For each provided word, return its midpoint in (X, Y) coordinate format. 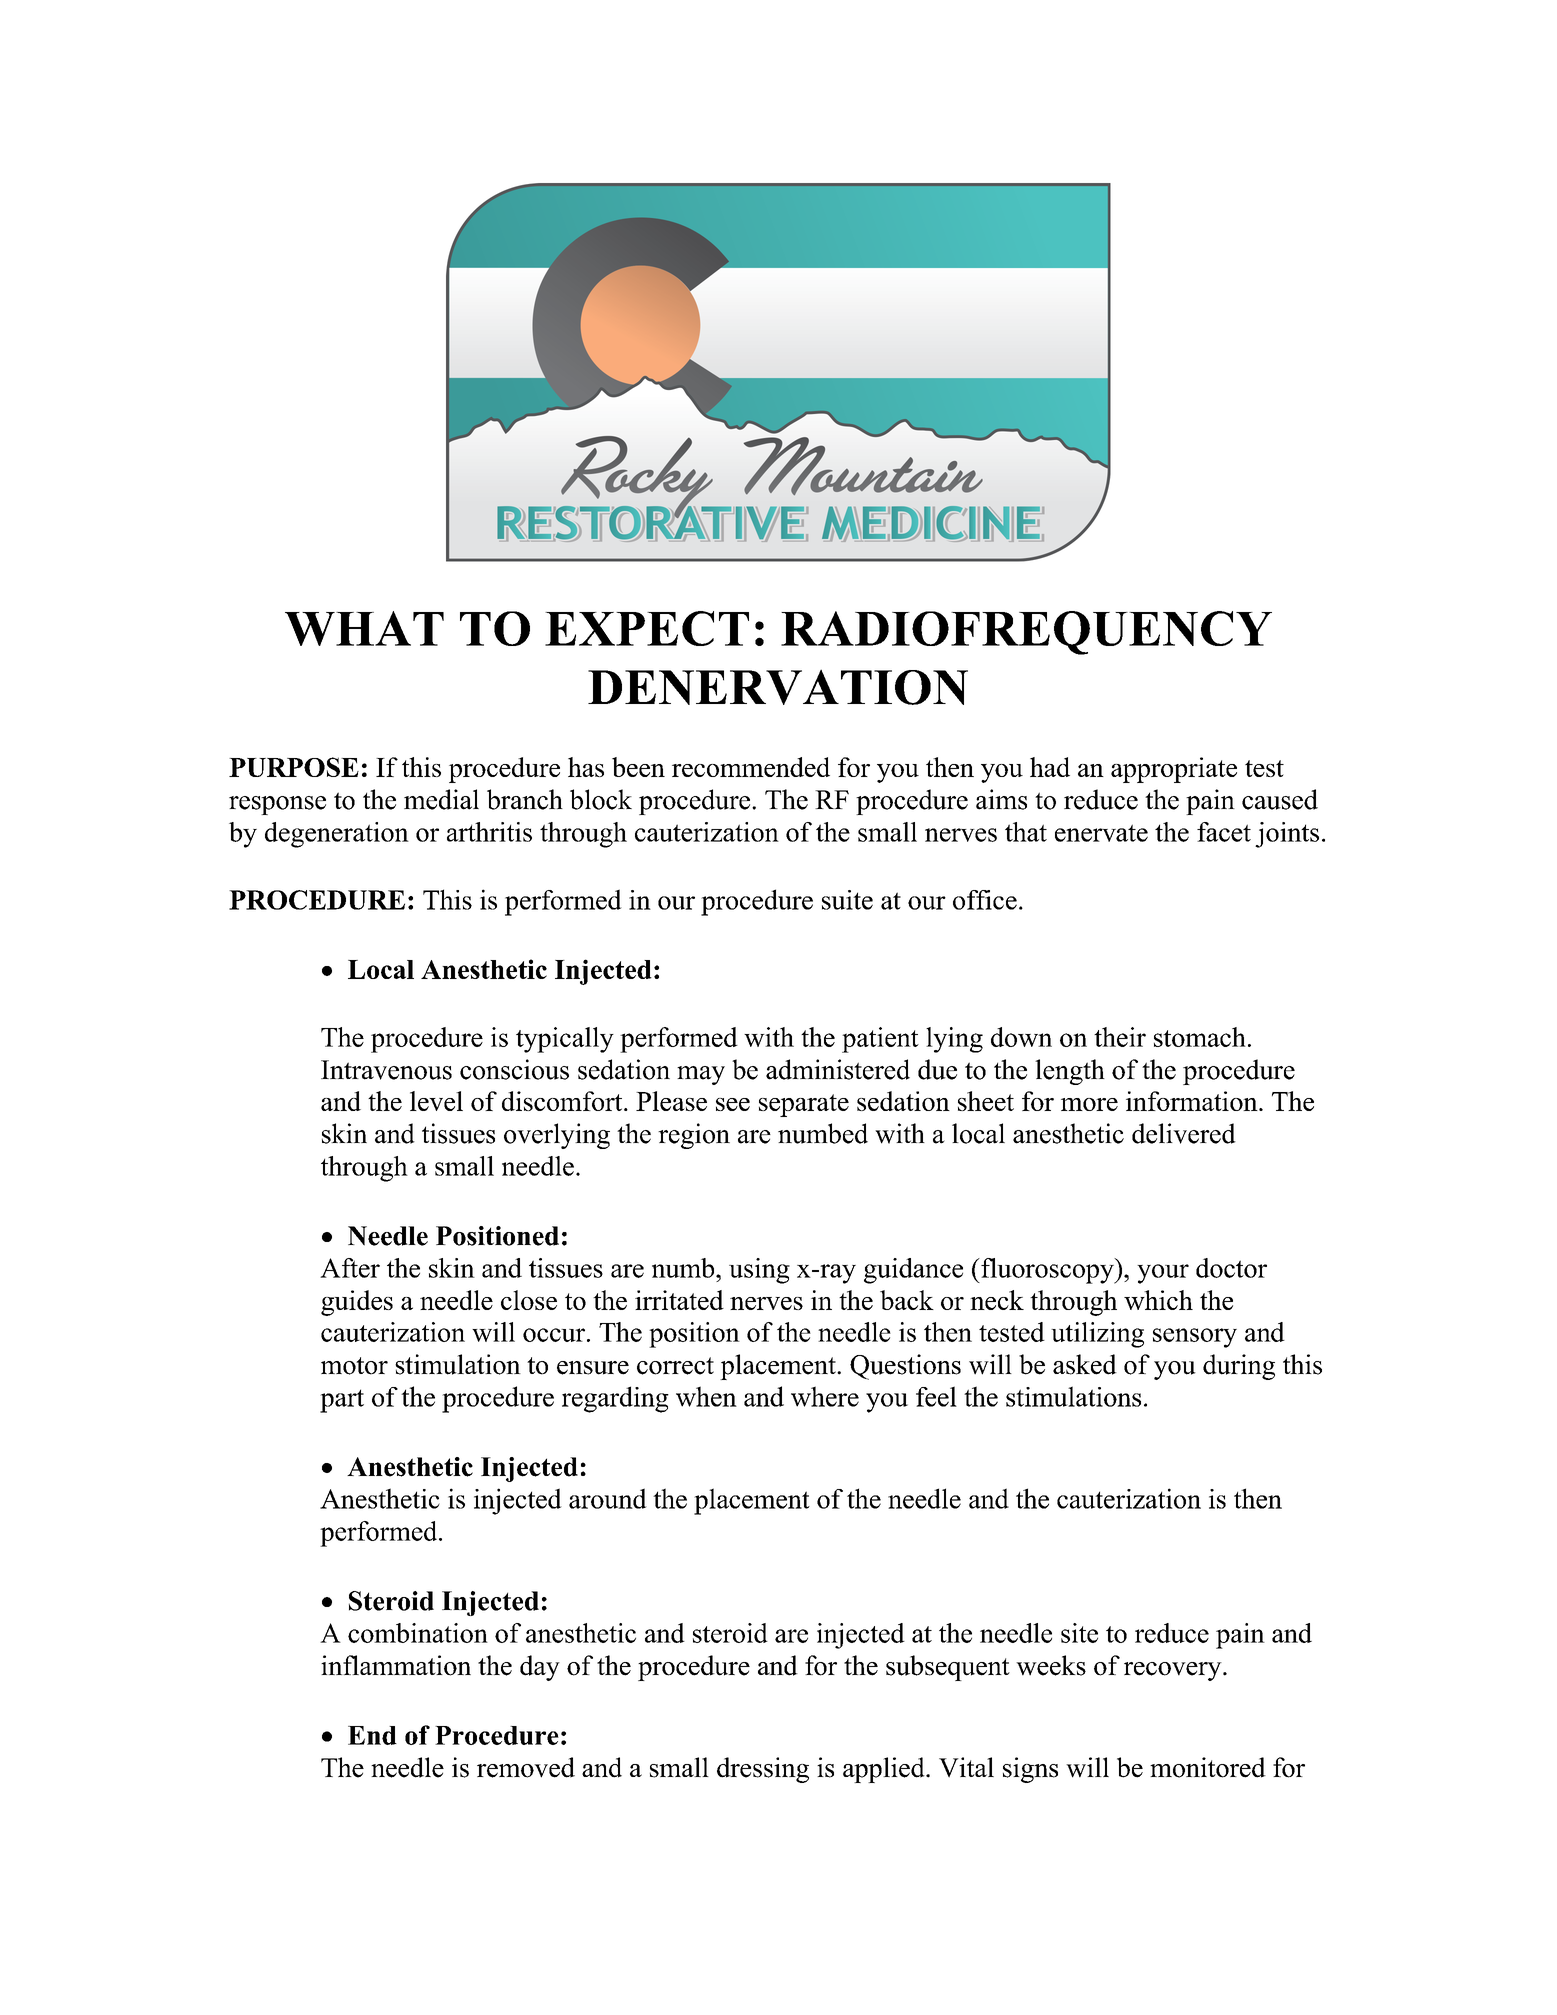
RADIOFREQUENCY (1026, 633)
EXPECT (647, 628)
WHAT (364, 628)
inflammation (396, 1665)
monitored (1208, 1767)
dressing (763, 1770)
